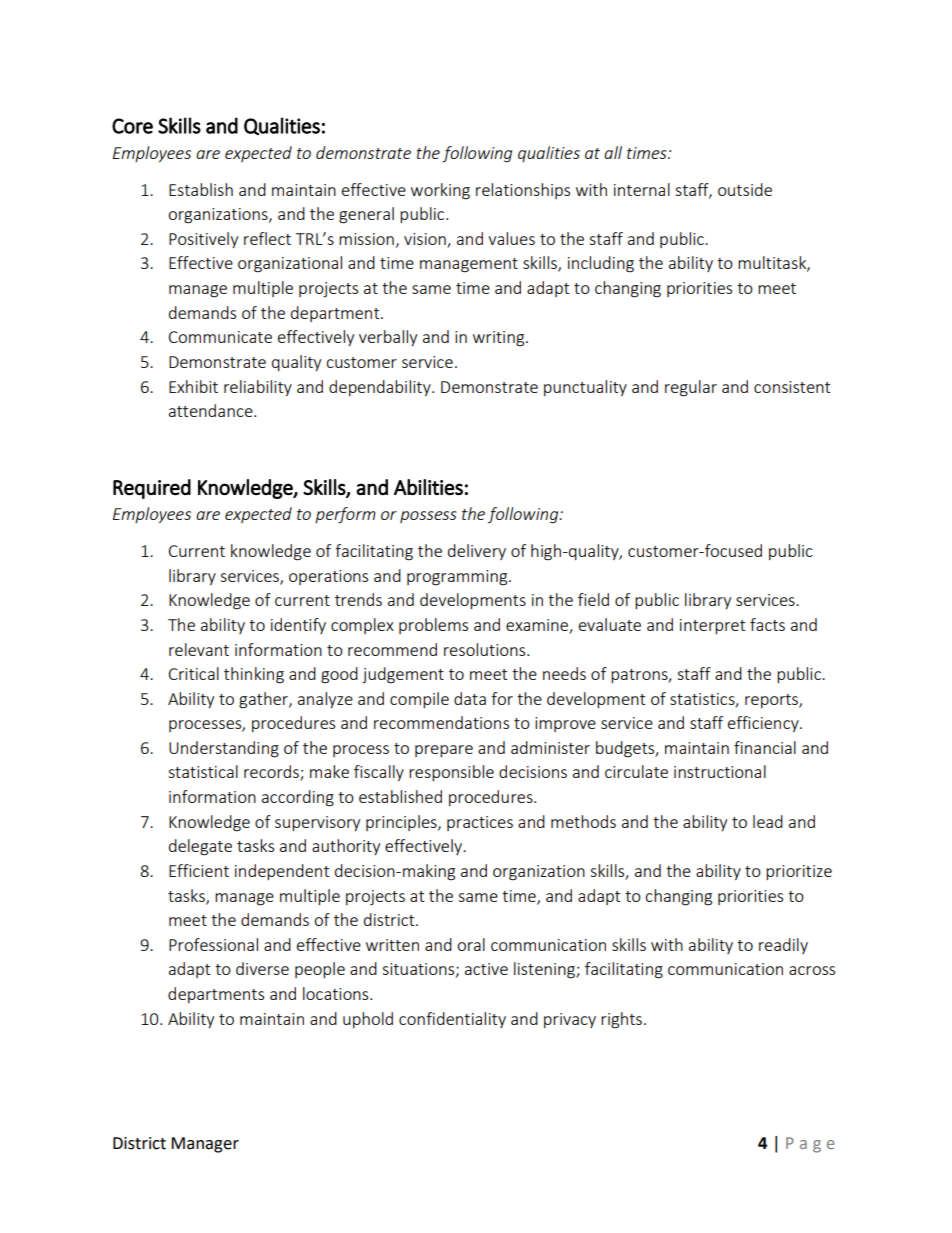 Image resolution: width=952 pixels, height=1233 pixels. What do you see at coordinates (745, 189) in the screenshot?
I see `outside` at bounding box center [745, 189].
